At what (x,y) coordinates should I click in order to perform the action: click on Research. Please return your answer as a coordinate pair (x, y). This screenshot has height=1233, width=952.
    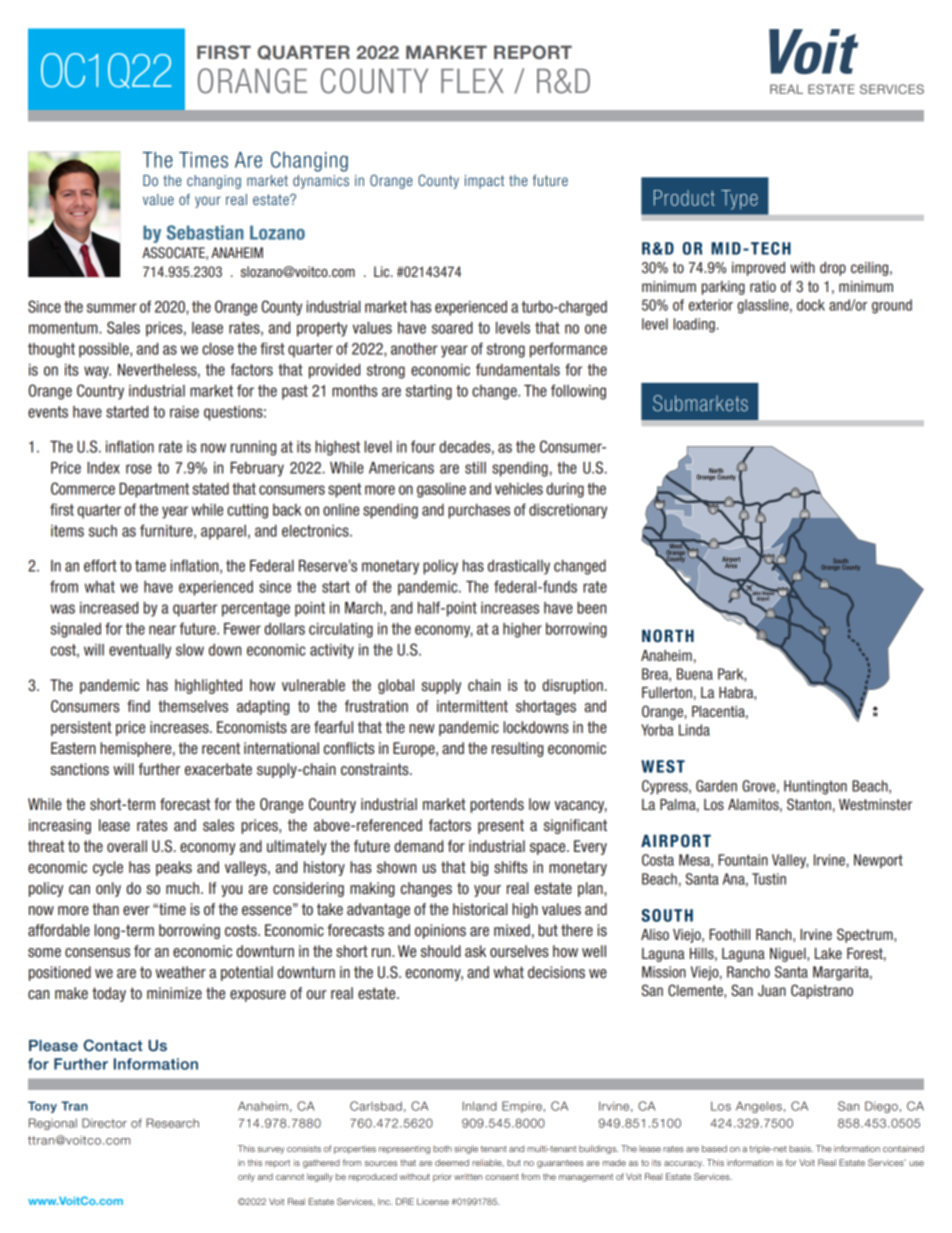
    Looking at the image, I should click on (172, 1123).
